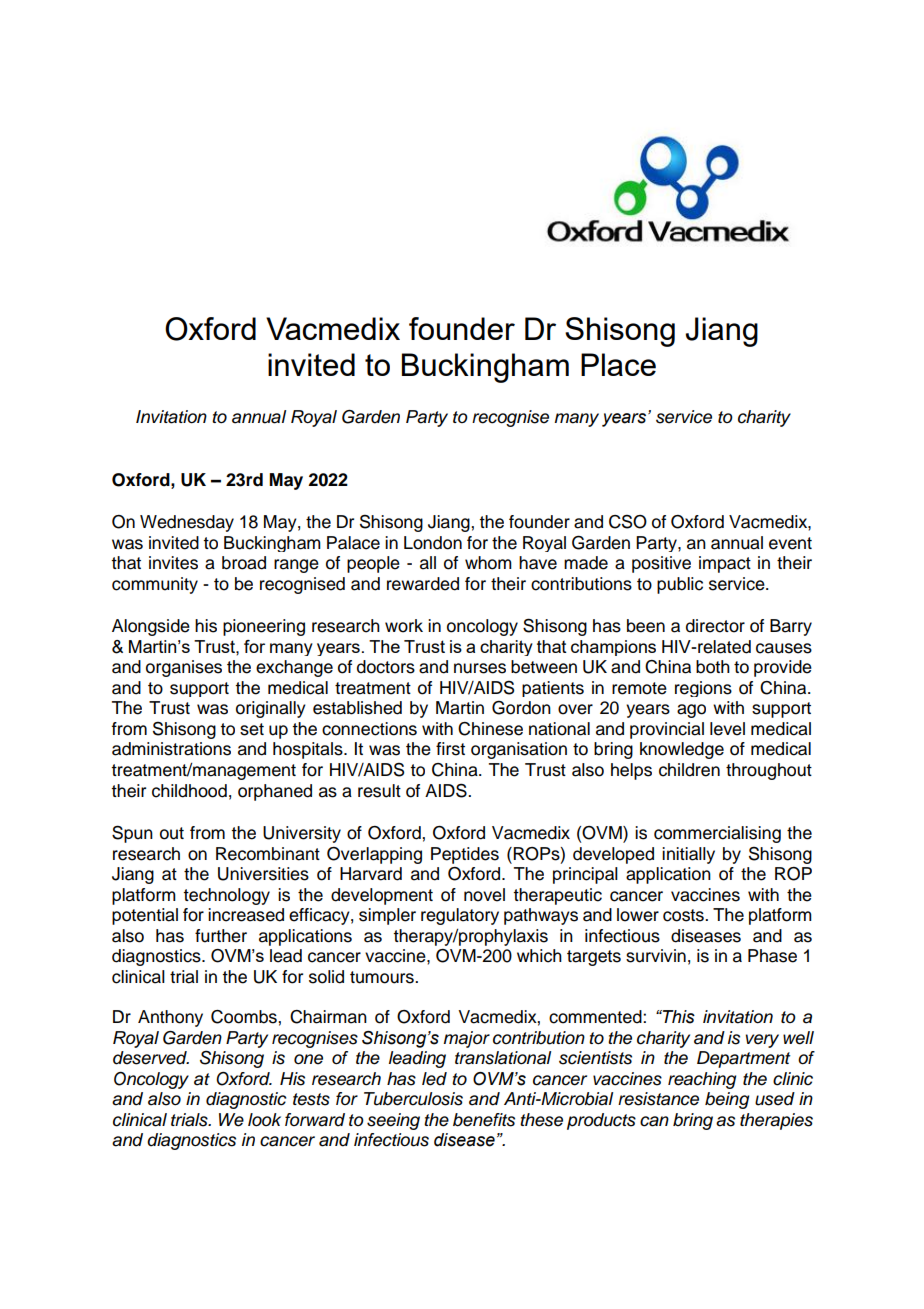 Image resolution: width=924 pixels, height=1309 pixels. I want to click on Wednesday, so click(187, 523).
